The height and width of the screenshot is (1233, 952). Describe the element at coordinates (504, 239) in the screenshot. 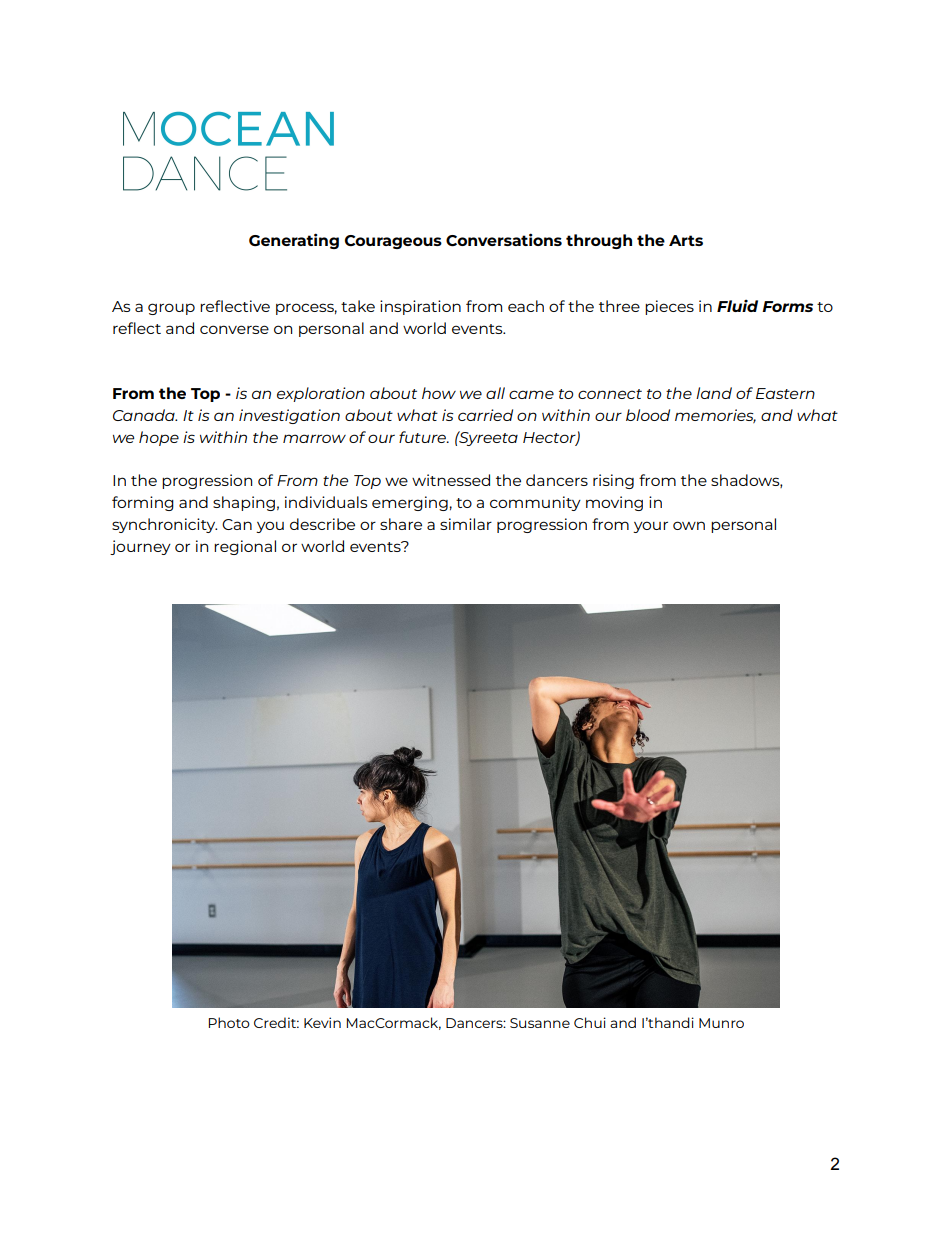

I see `Conversations` at that location.
